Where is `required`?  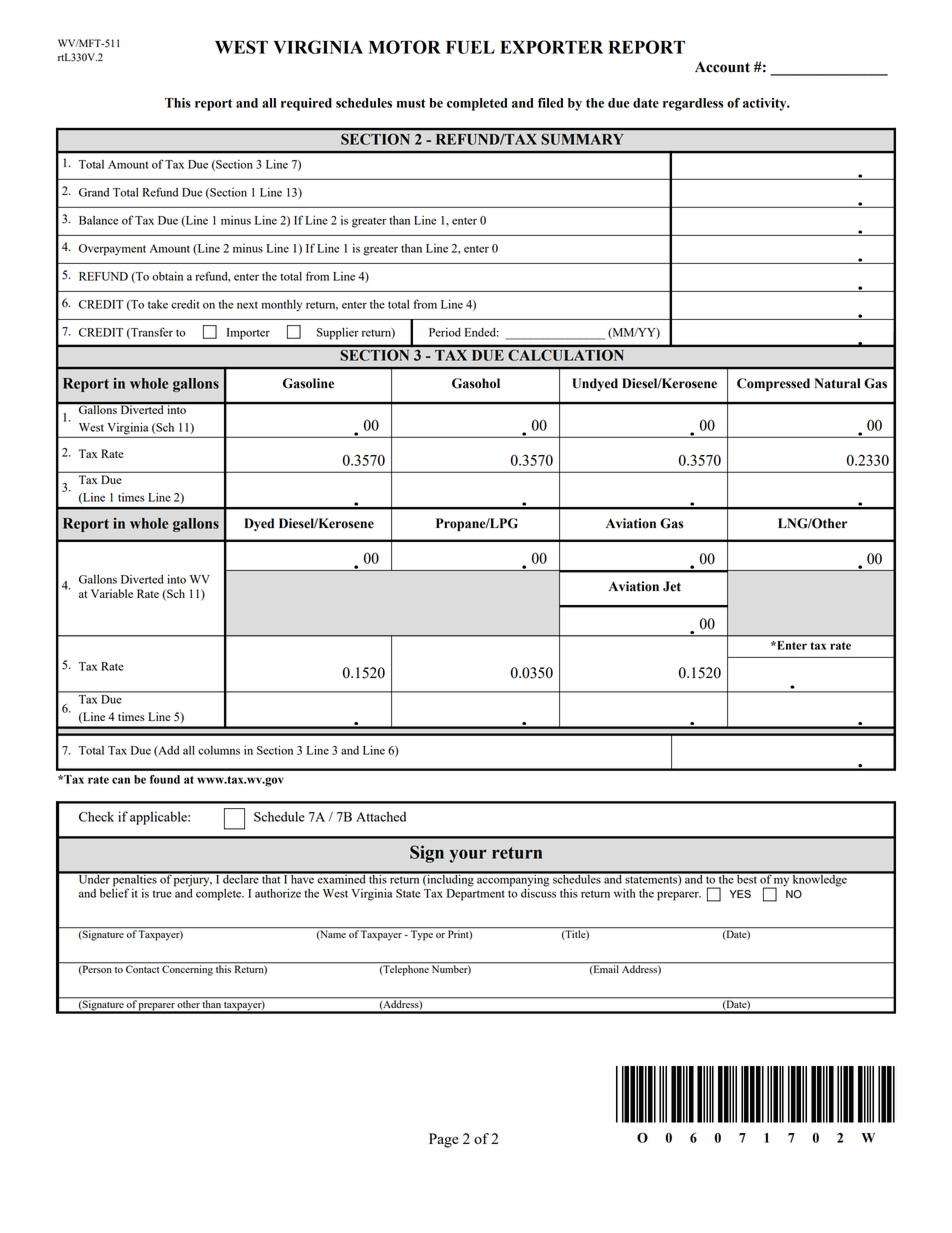 required is located at coordinates (306, 104).
